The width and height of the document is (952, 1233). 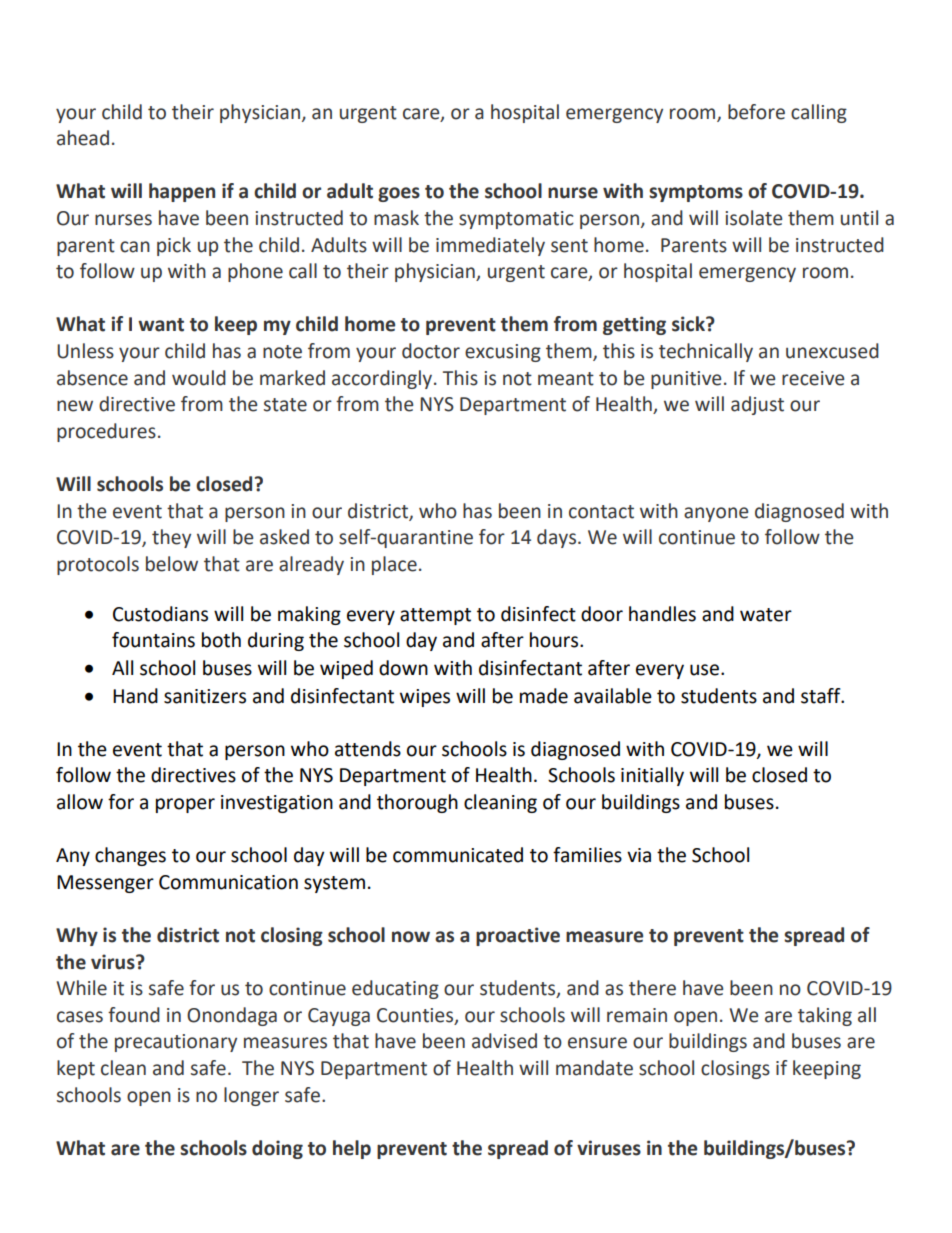 I want to click on via, so click(x=639, y=855).
